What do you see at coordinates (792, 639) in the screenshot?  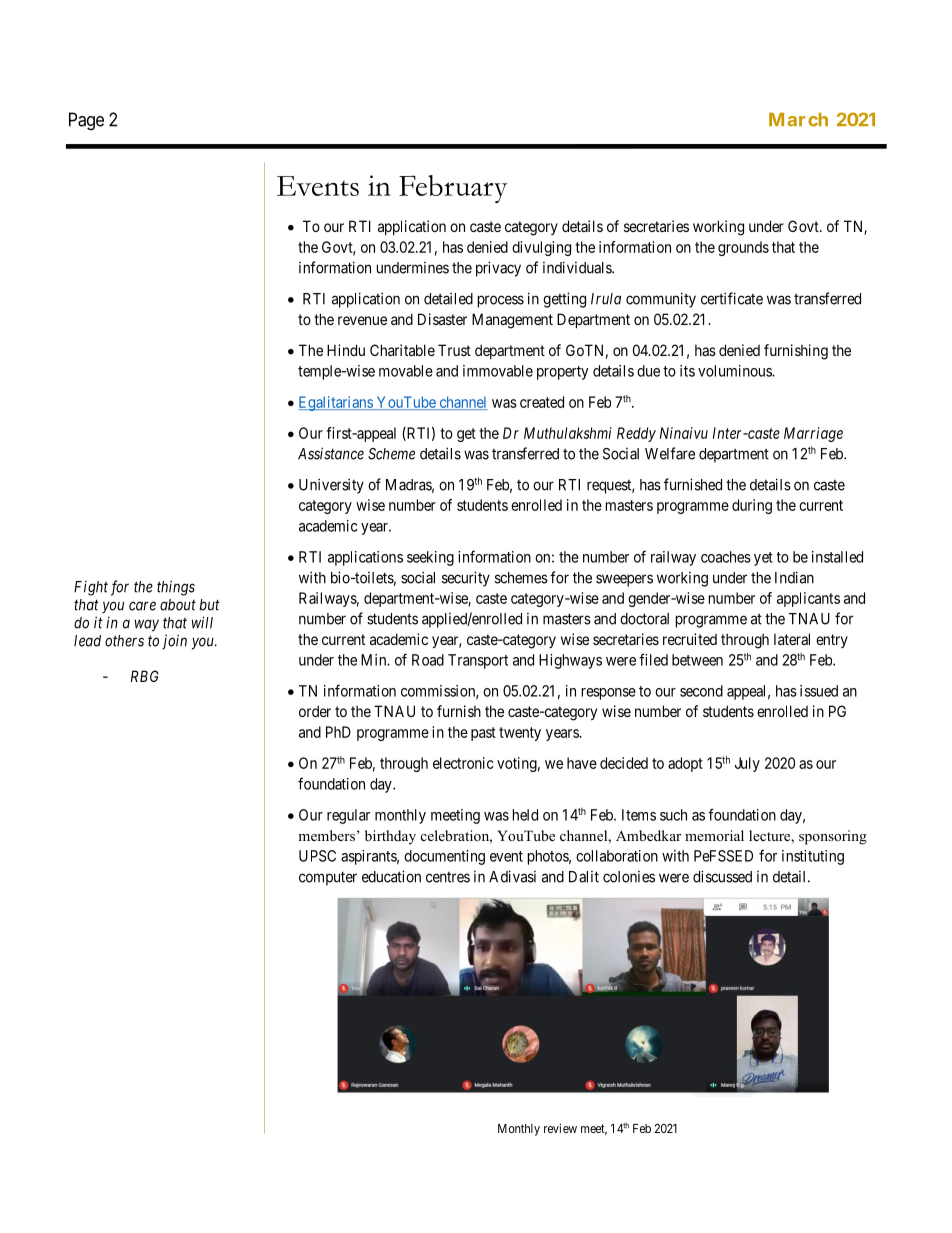 I see `lateral` at bounding box center [792, 639].
